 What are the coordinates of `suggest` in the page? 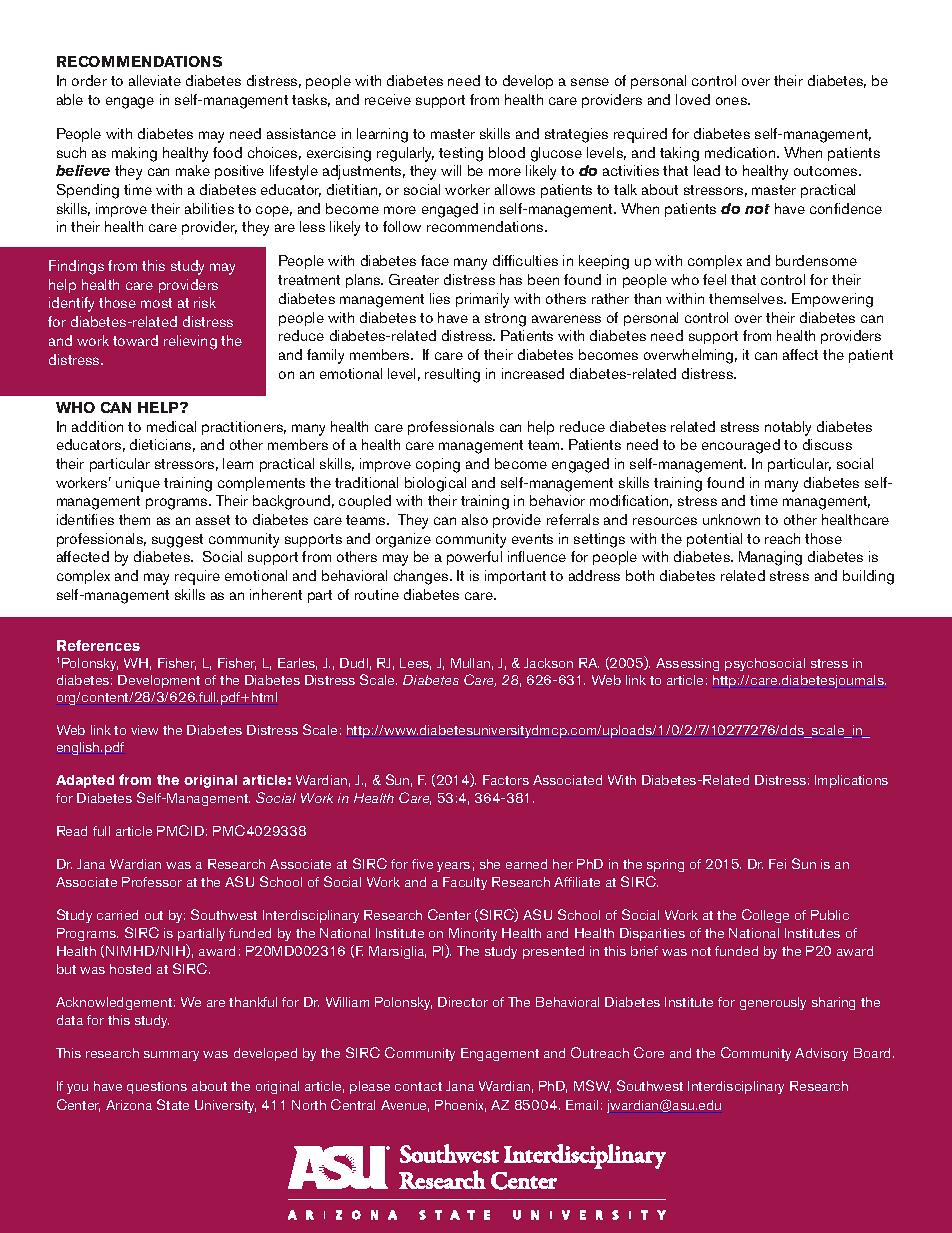 It's located at (177, 541).
